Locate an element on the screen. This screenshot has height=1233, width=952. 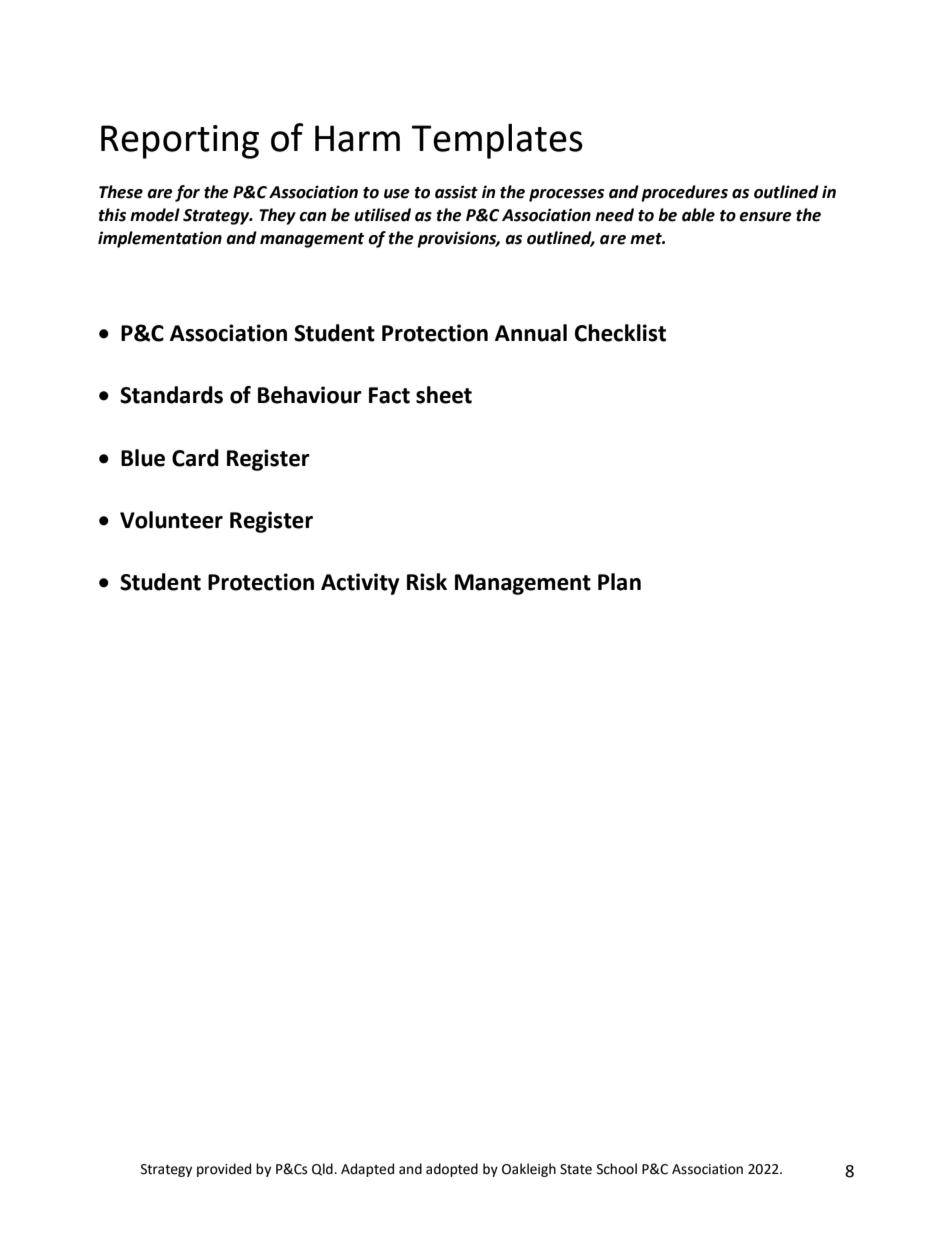
School is located at coordinates (617, 1169).
